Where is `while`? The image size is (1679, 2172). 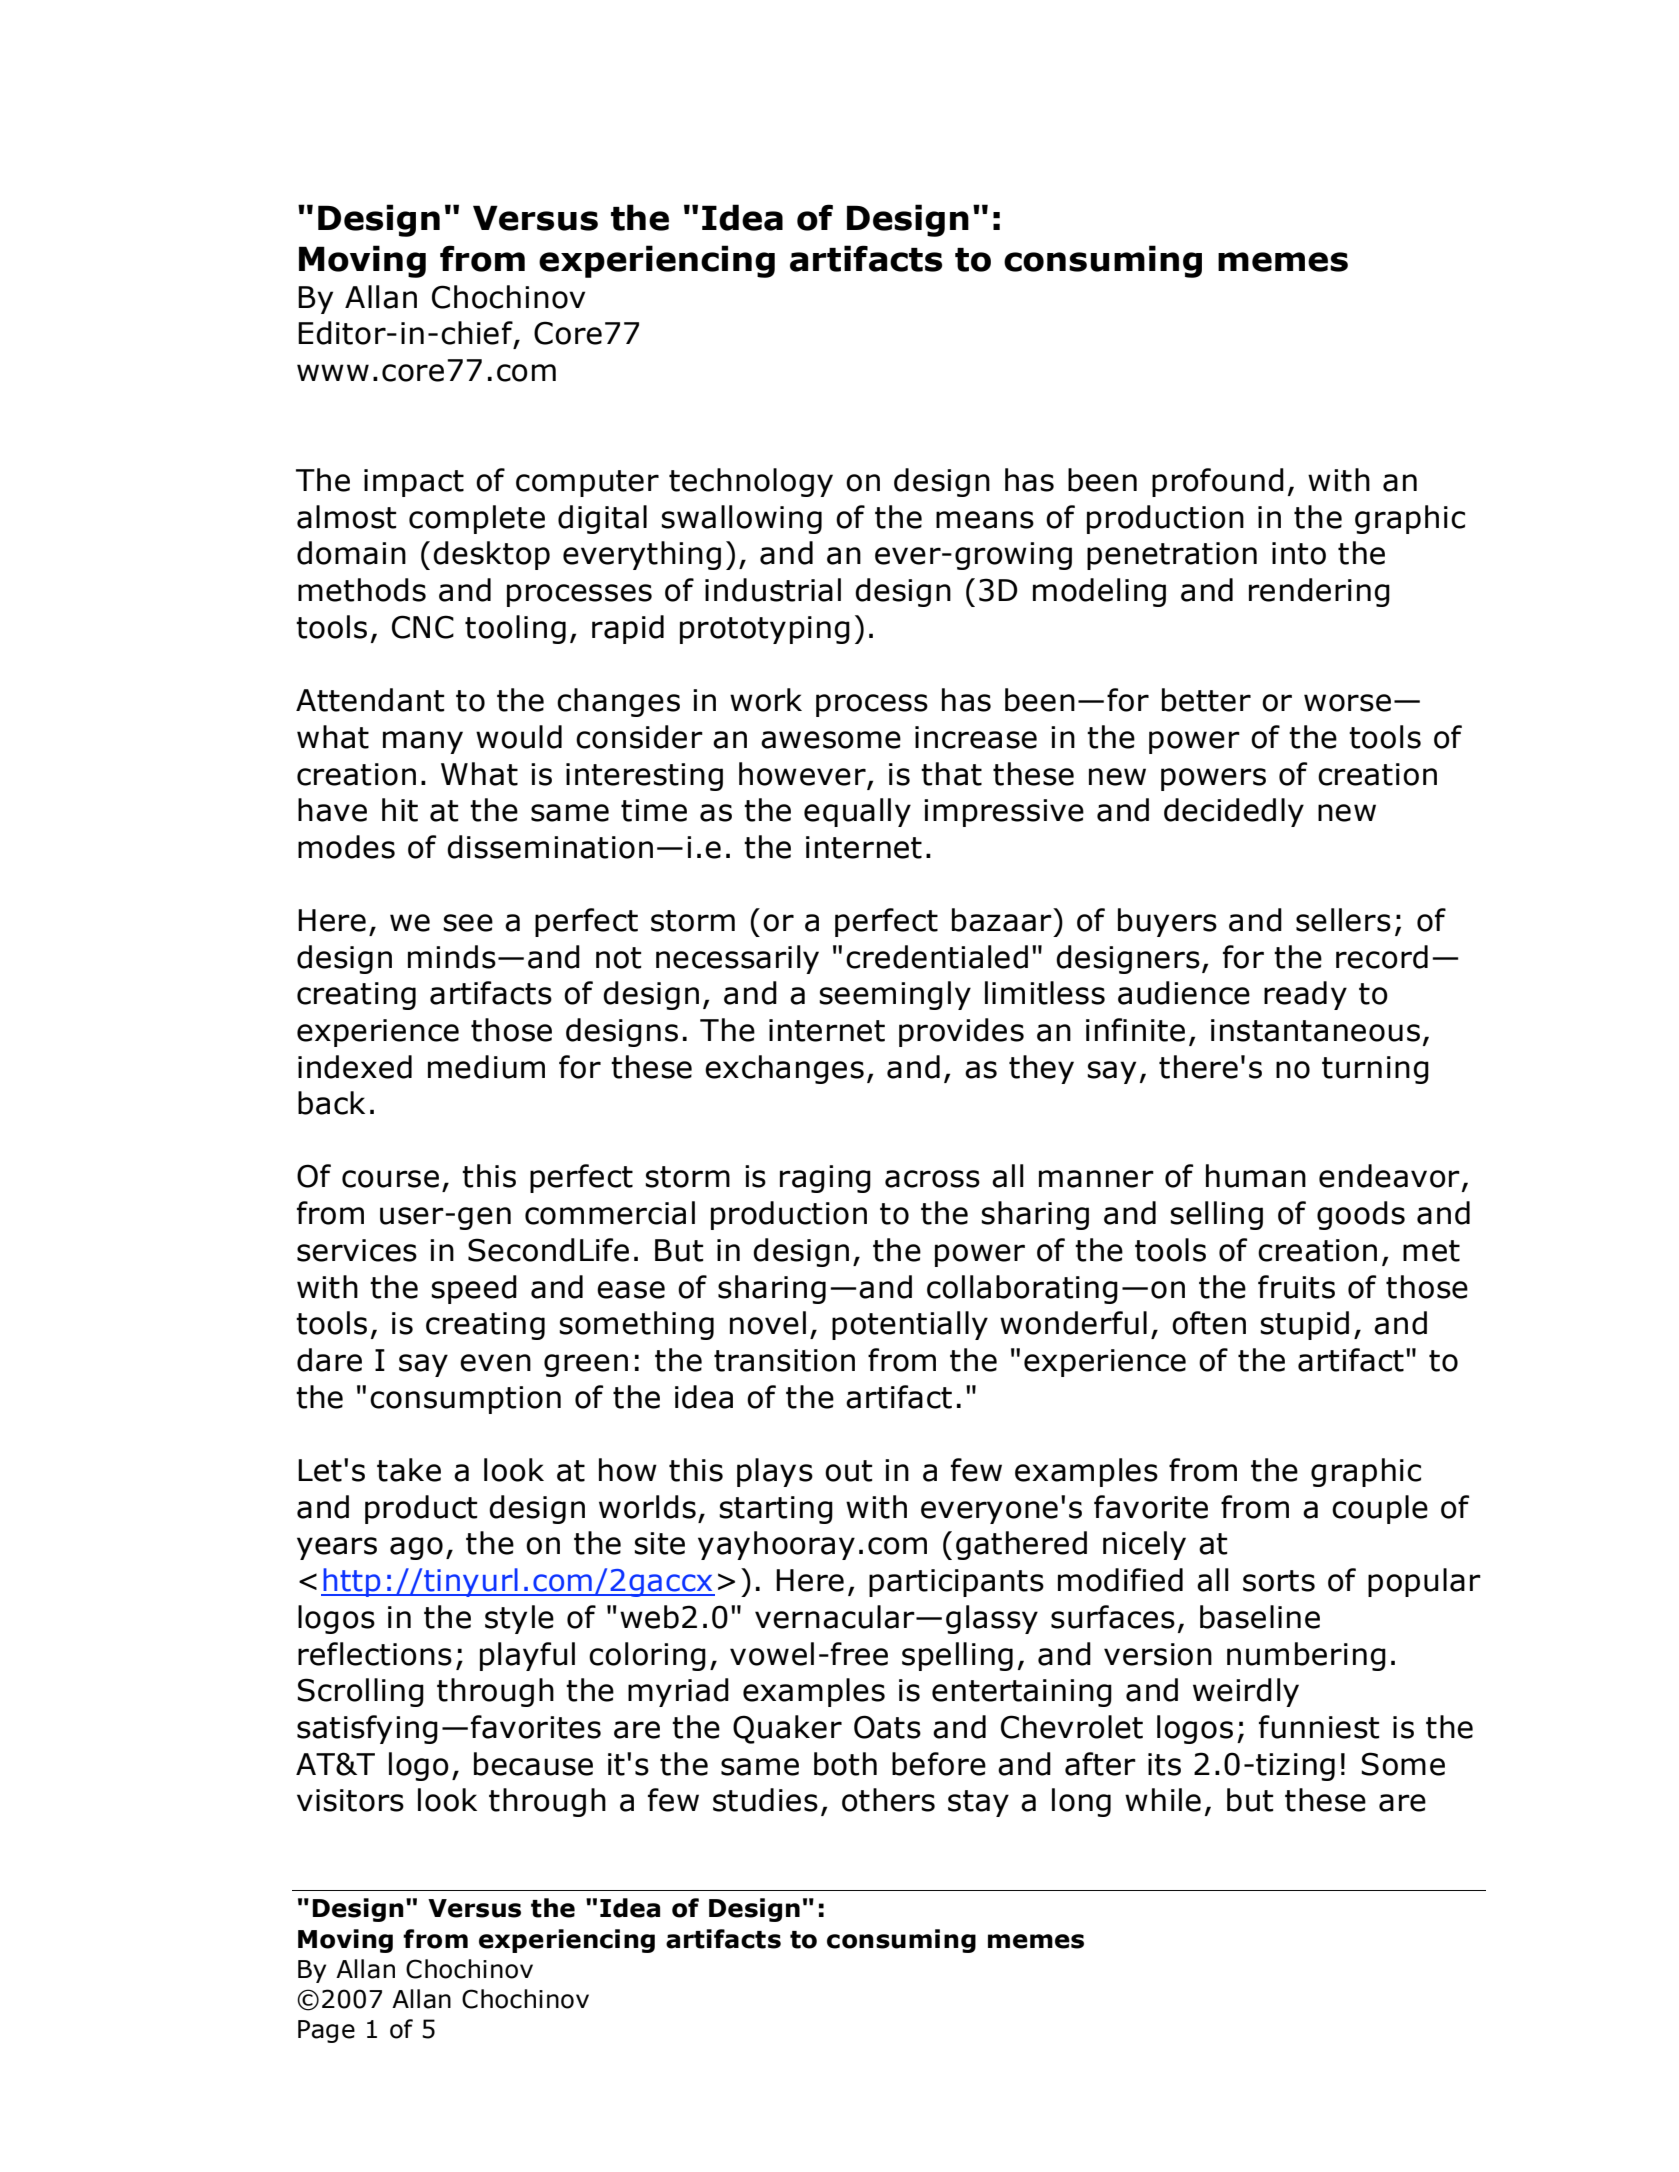
while is located at coordinates (1163, 1800).
